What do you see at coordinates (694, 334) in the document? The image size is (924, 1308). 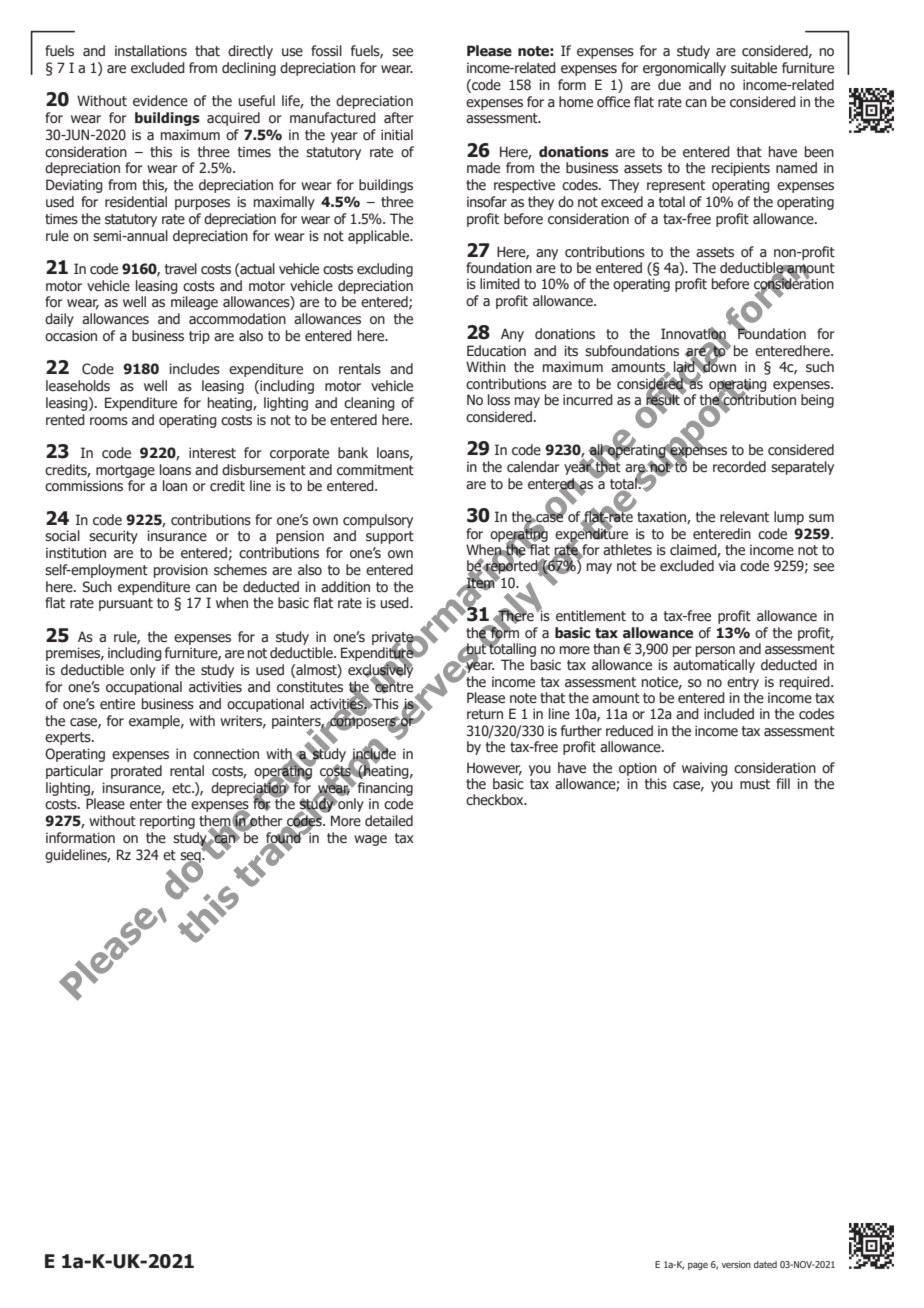 I see `Innovation` at bounding box center [694, 334].
